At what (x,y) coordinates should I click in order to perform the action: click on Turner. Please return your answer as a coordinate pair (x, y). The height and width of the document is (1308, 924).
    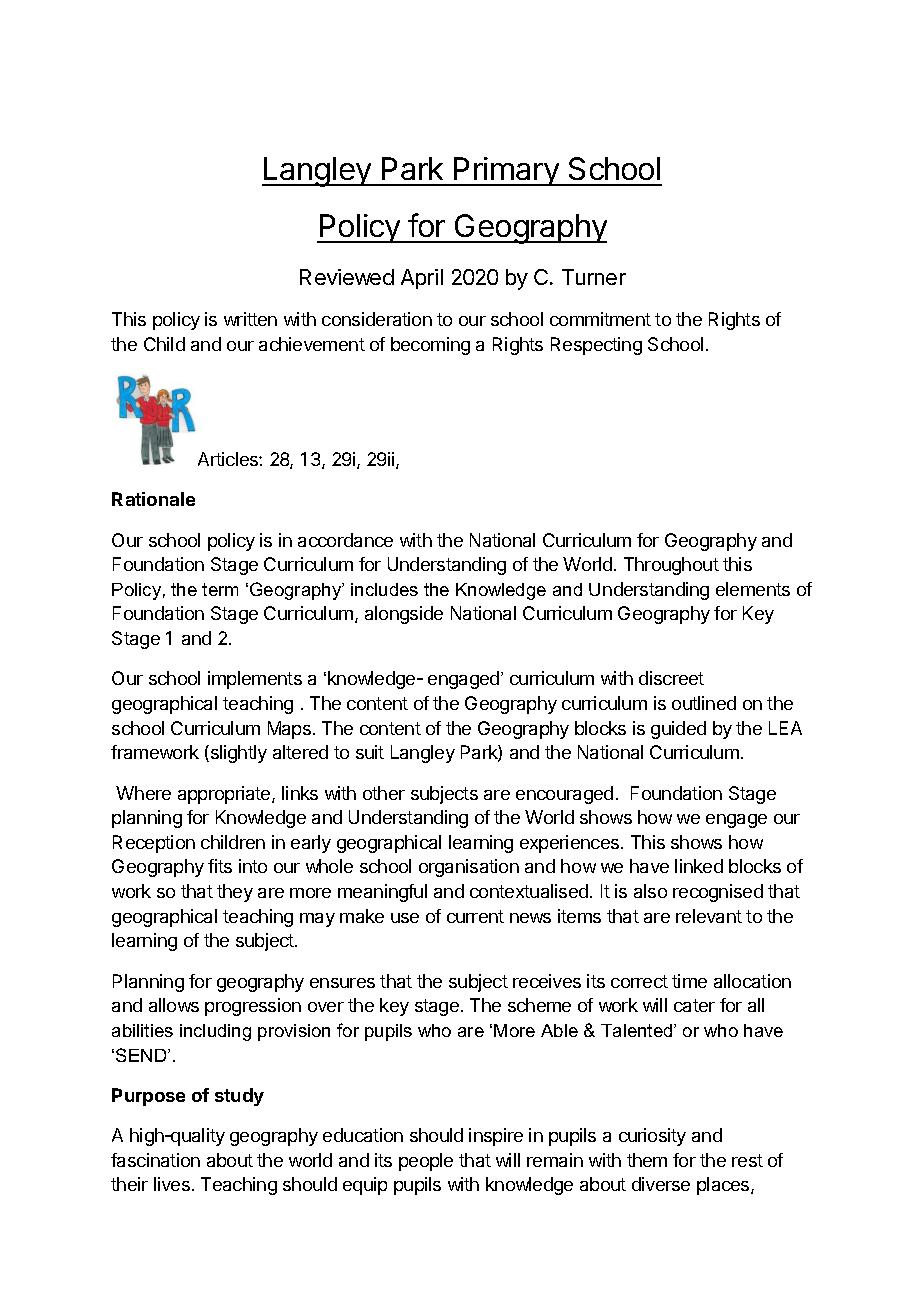
    Looking at the image, I should click on (594, 277).
